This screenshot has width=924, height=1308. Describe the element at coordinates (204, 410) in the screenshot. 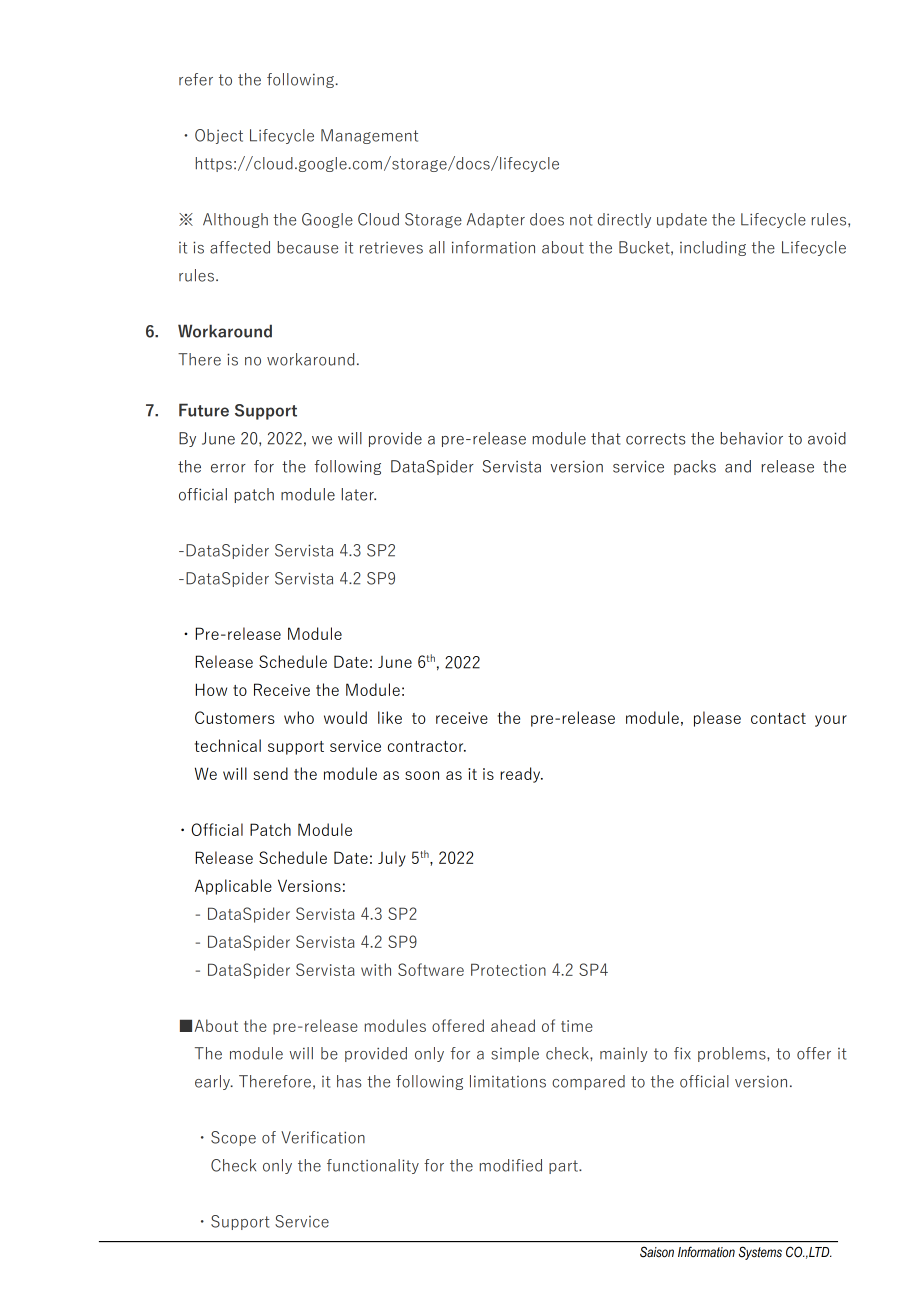

I see `Future` at that location.
